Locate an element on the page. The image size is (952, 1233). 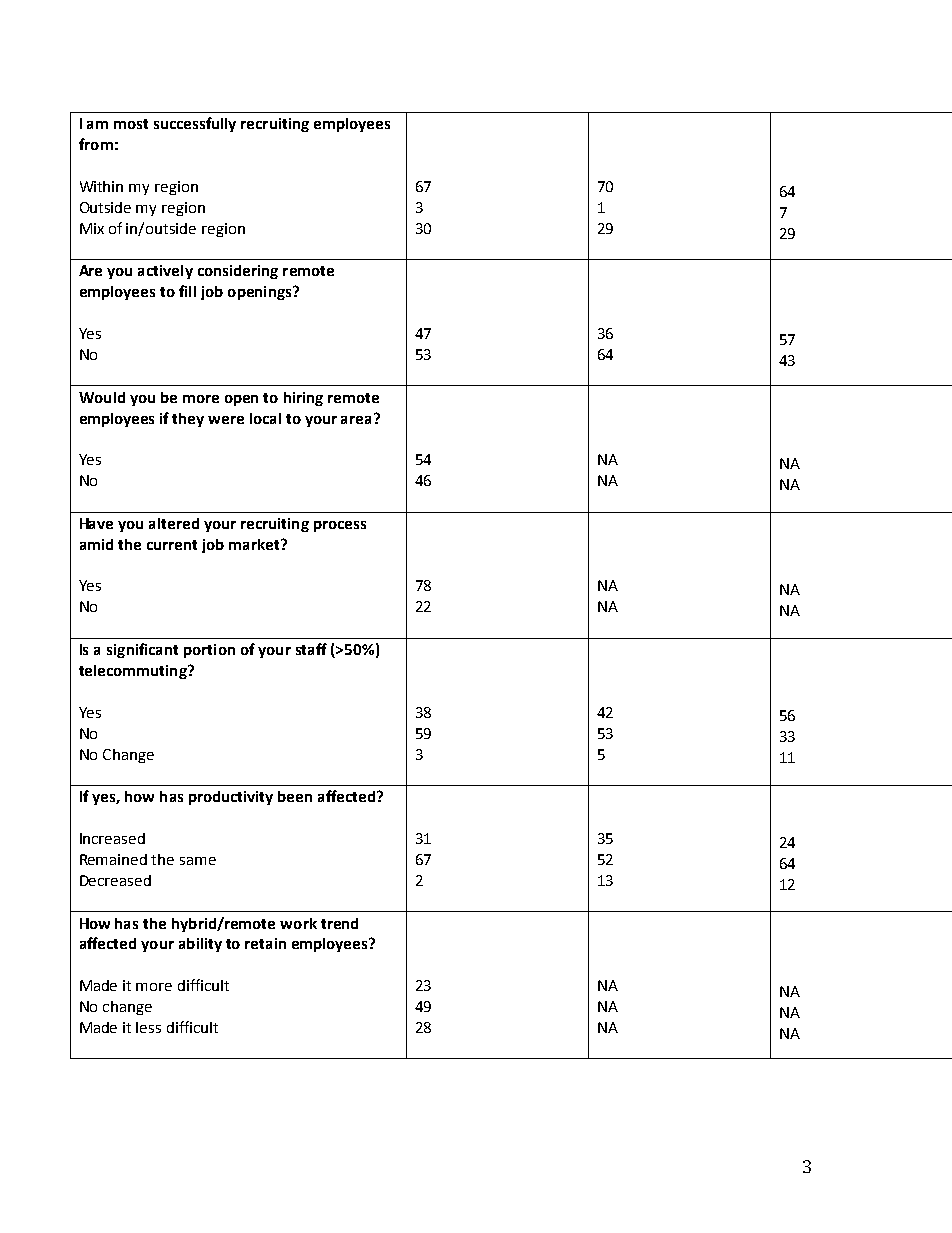
process is located at coordinates (340, 526).
